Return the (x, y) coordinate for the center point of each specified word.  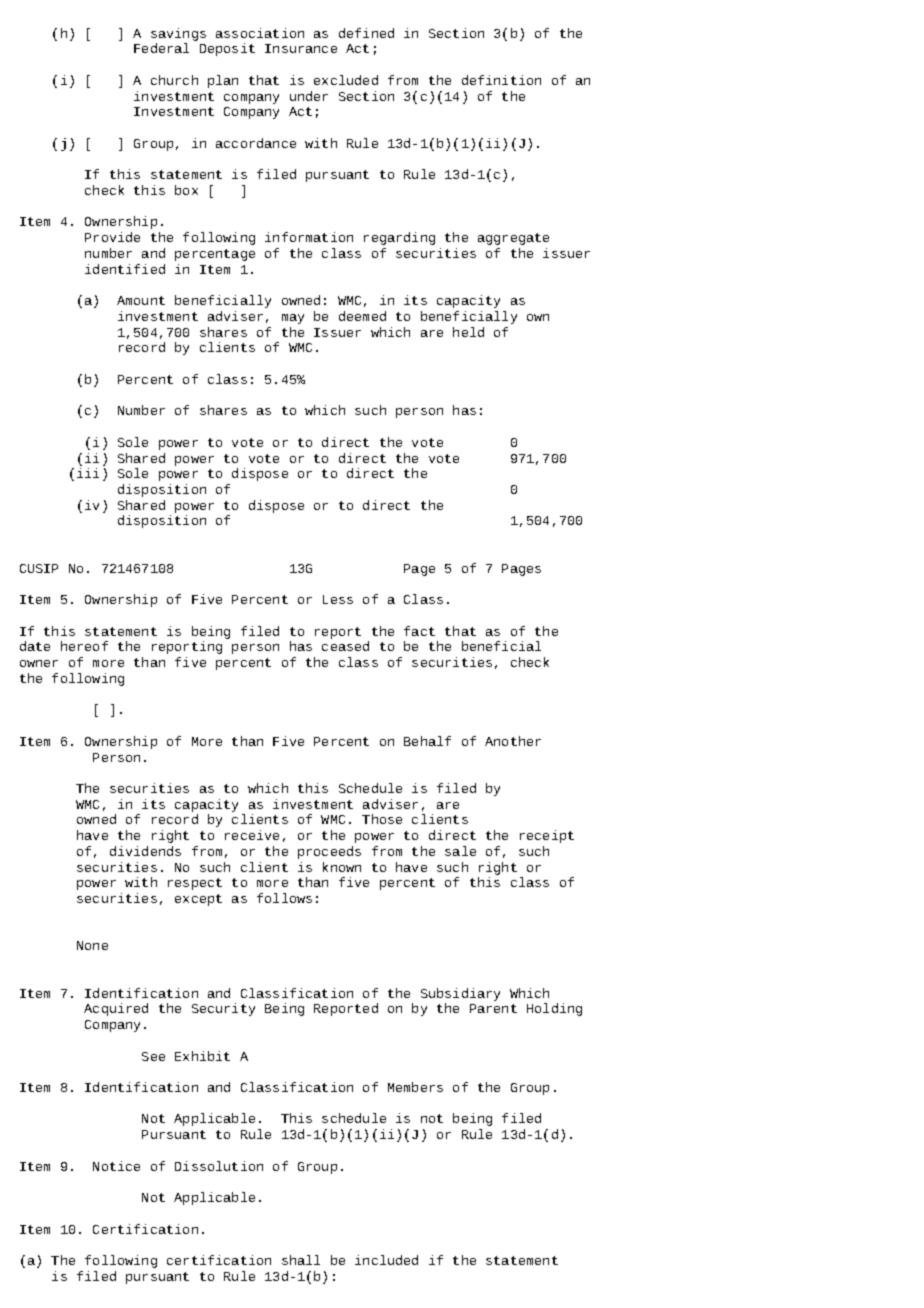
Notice (116, 1166)
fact (419, 631)
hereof (84, 646)
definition (501, 80)
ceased (345, 646)
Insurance (301, 48)
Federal (161, 48)
